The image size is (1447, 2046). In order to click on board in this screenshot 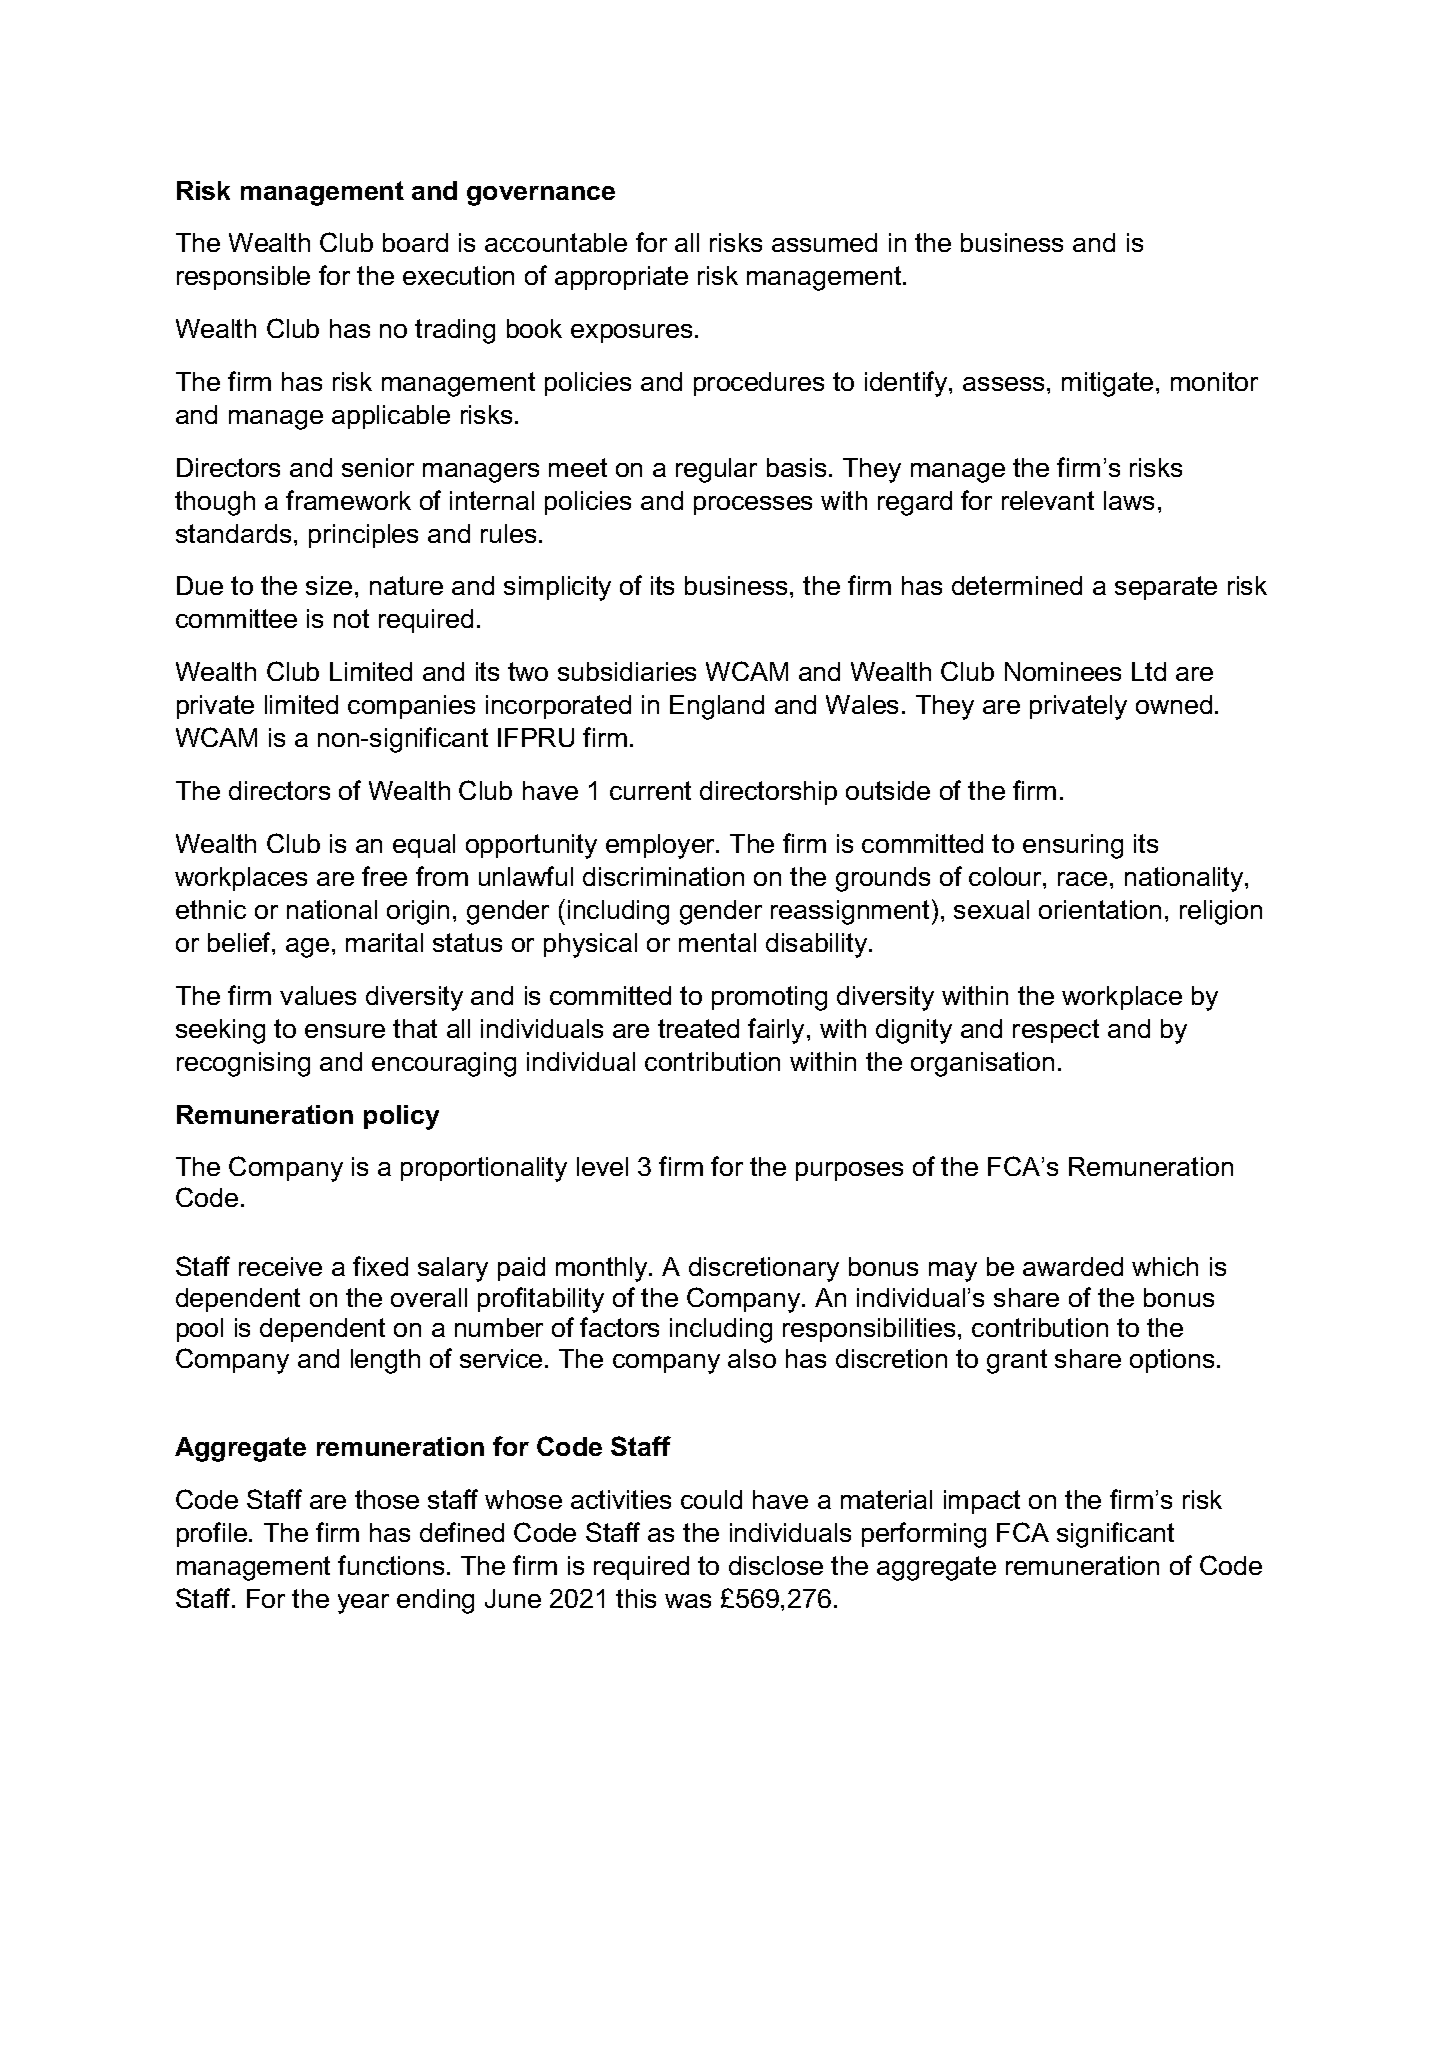, I will do `click(415, 242)`.
